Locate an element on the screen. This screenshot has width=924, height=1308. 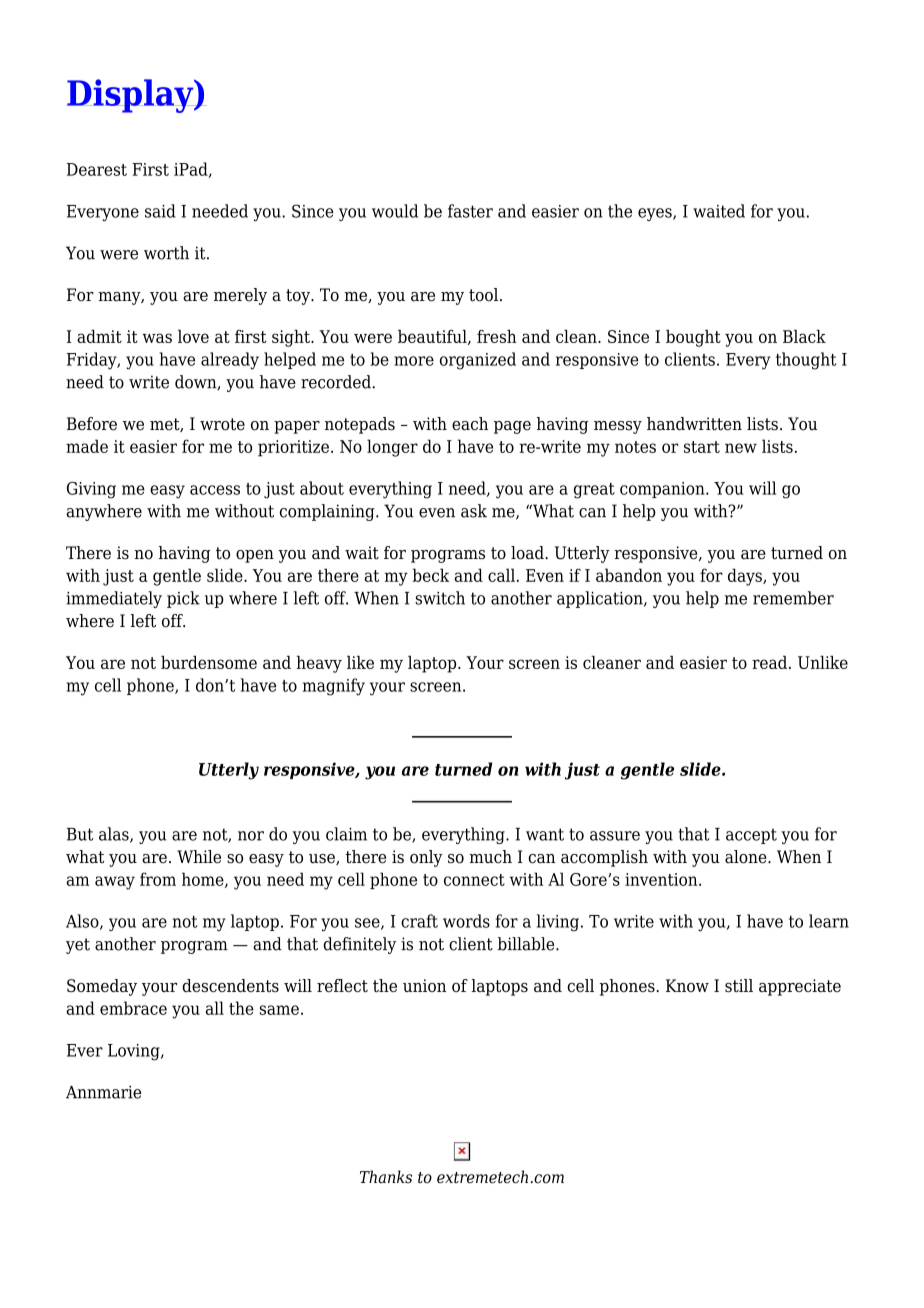
only is located at coordinates (426, 858).
